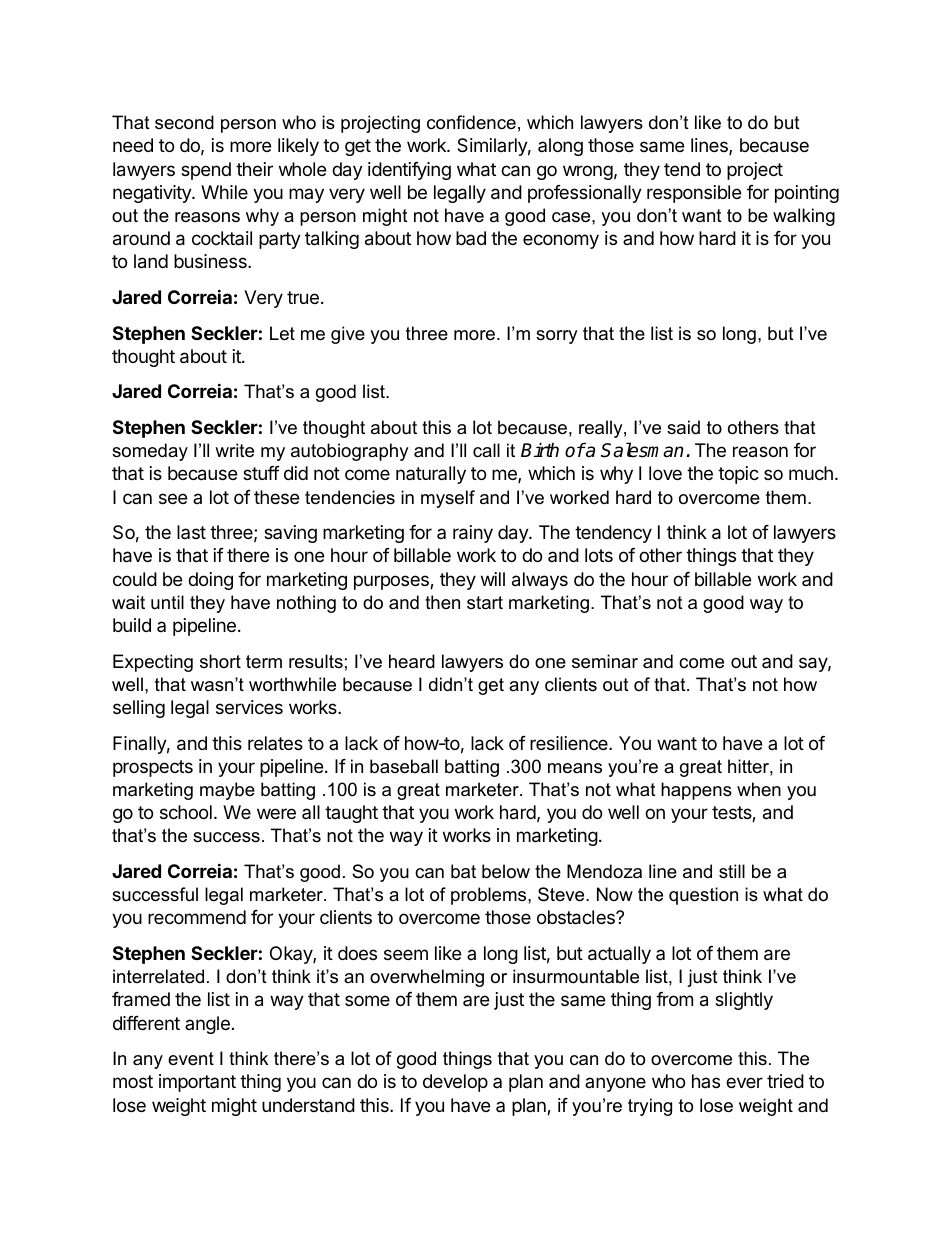 This screenshot has height=1233, width=952. I want to click on ever, so click(744, 1082).
